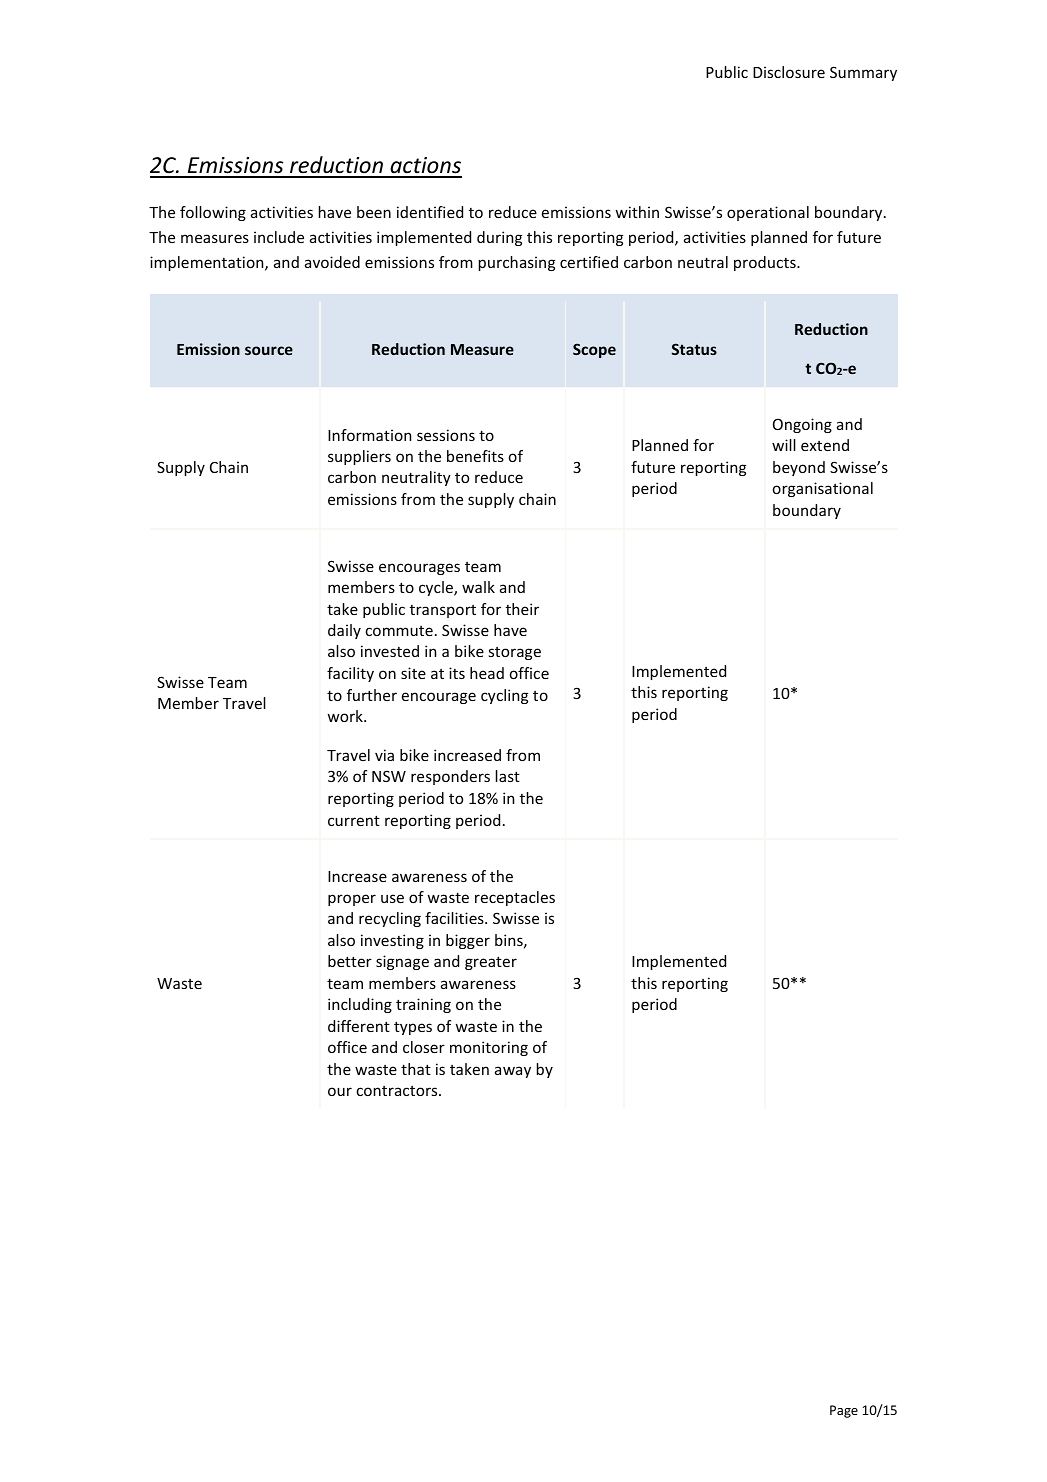 The image size is (1047, 1482). I want to click on greater, so click(491, 963).
